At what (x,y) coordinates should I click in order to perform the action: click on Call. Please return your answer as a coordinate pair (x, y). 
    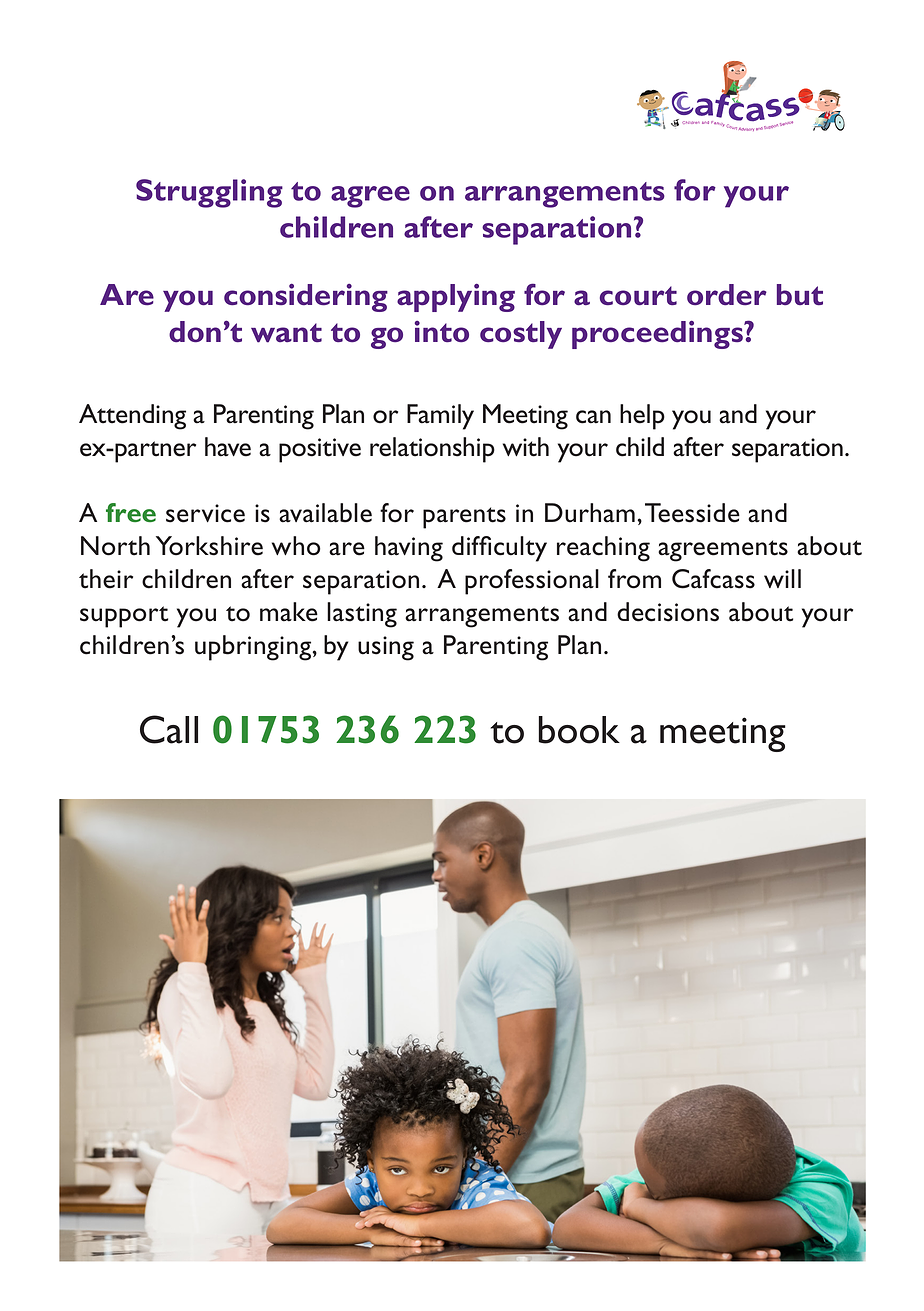
    Looking at the image, I should click on (169, 729).
